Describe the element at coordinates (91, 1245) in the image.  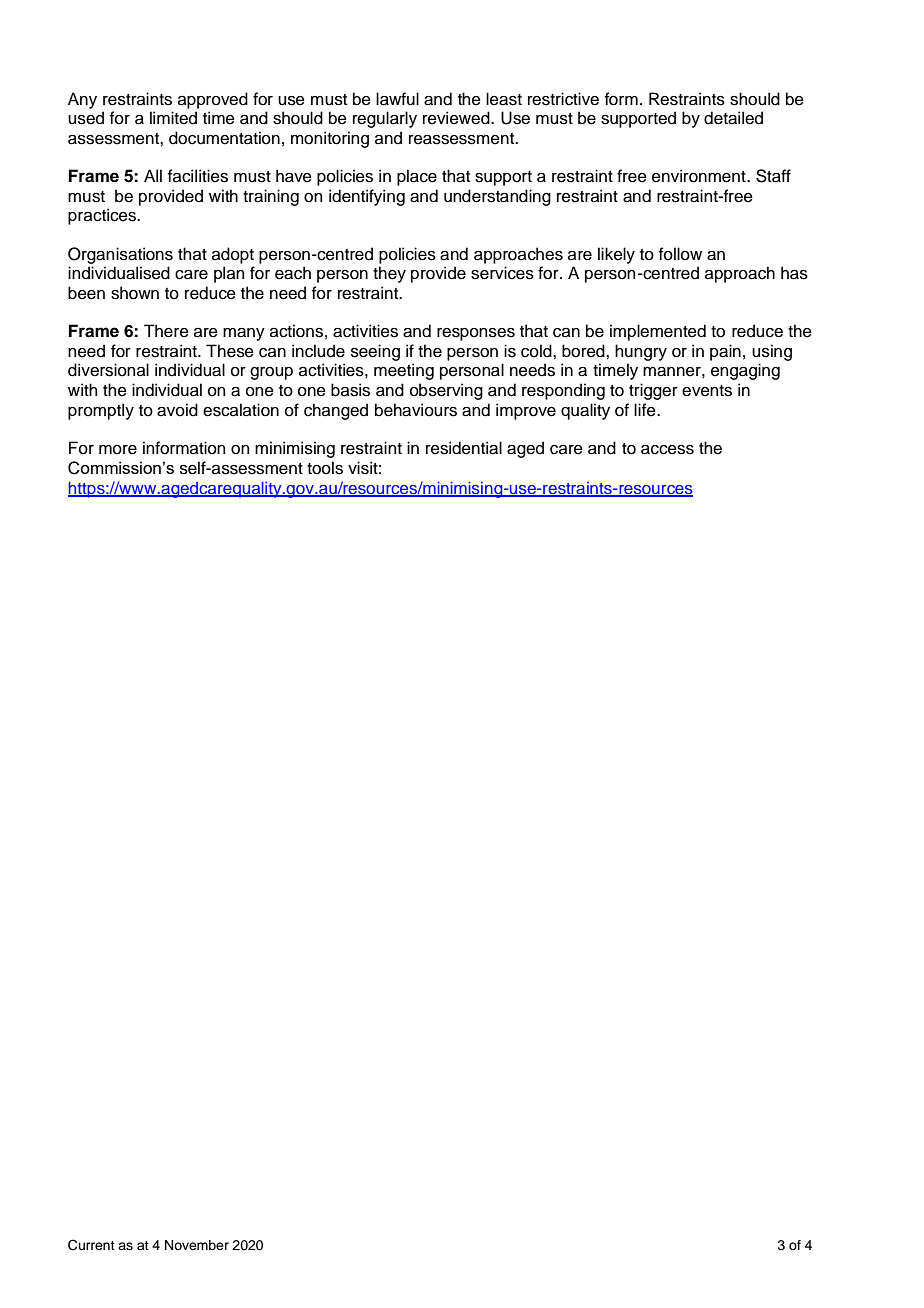
I see `Current` at that location.
